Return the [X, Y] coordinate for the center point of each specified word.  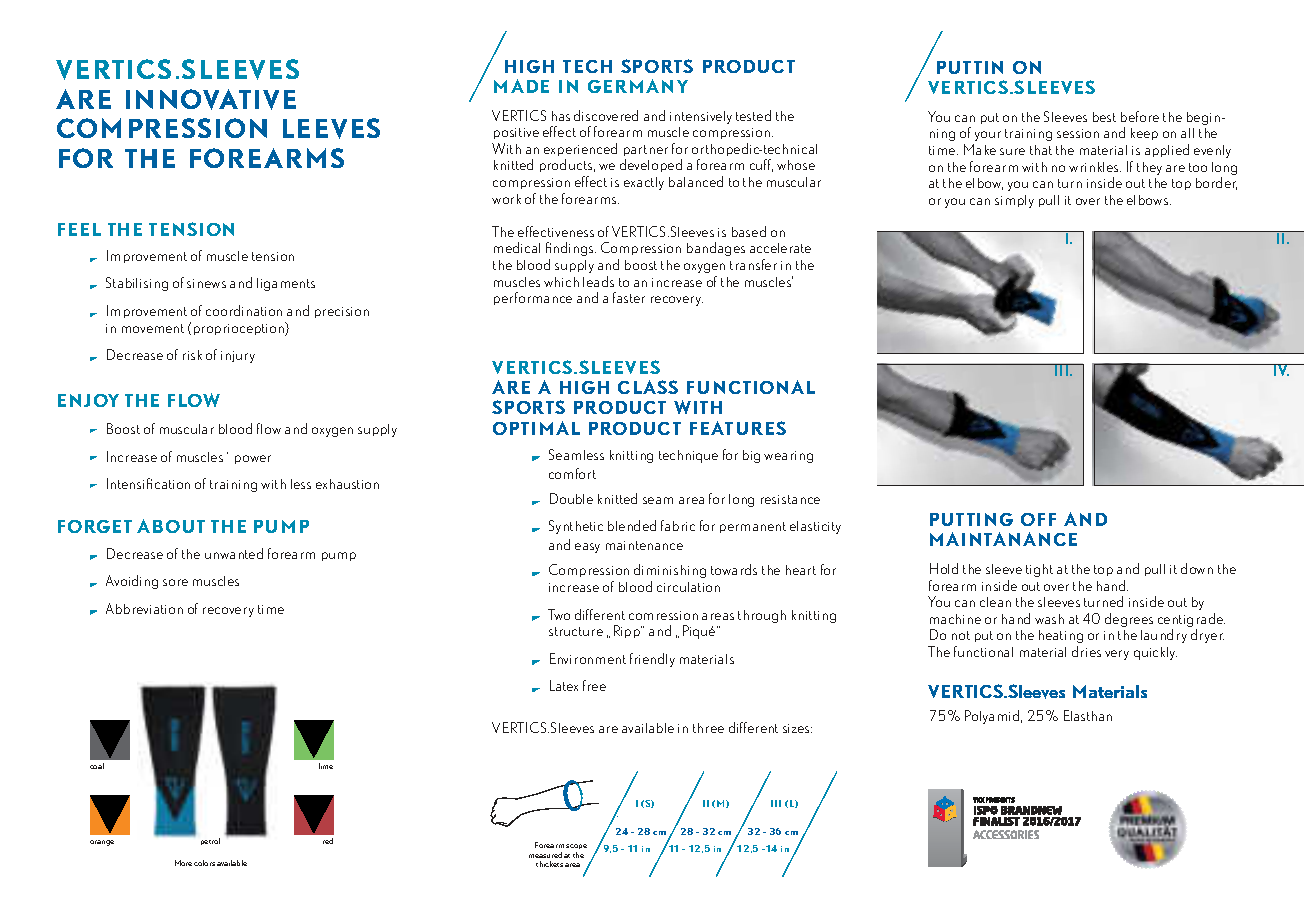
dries [1086, 651]
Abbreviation [144, 608]
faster [629, 297]
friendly [652, 660]
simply [1014, 201]
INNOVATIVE [211, 99]
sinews [206, 283]
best [1104, 117]
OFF [1038, 519]
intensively [701, 117]
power [253, 459]
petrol [210, 841]
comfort [572, 473]
